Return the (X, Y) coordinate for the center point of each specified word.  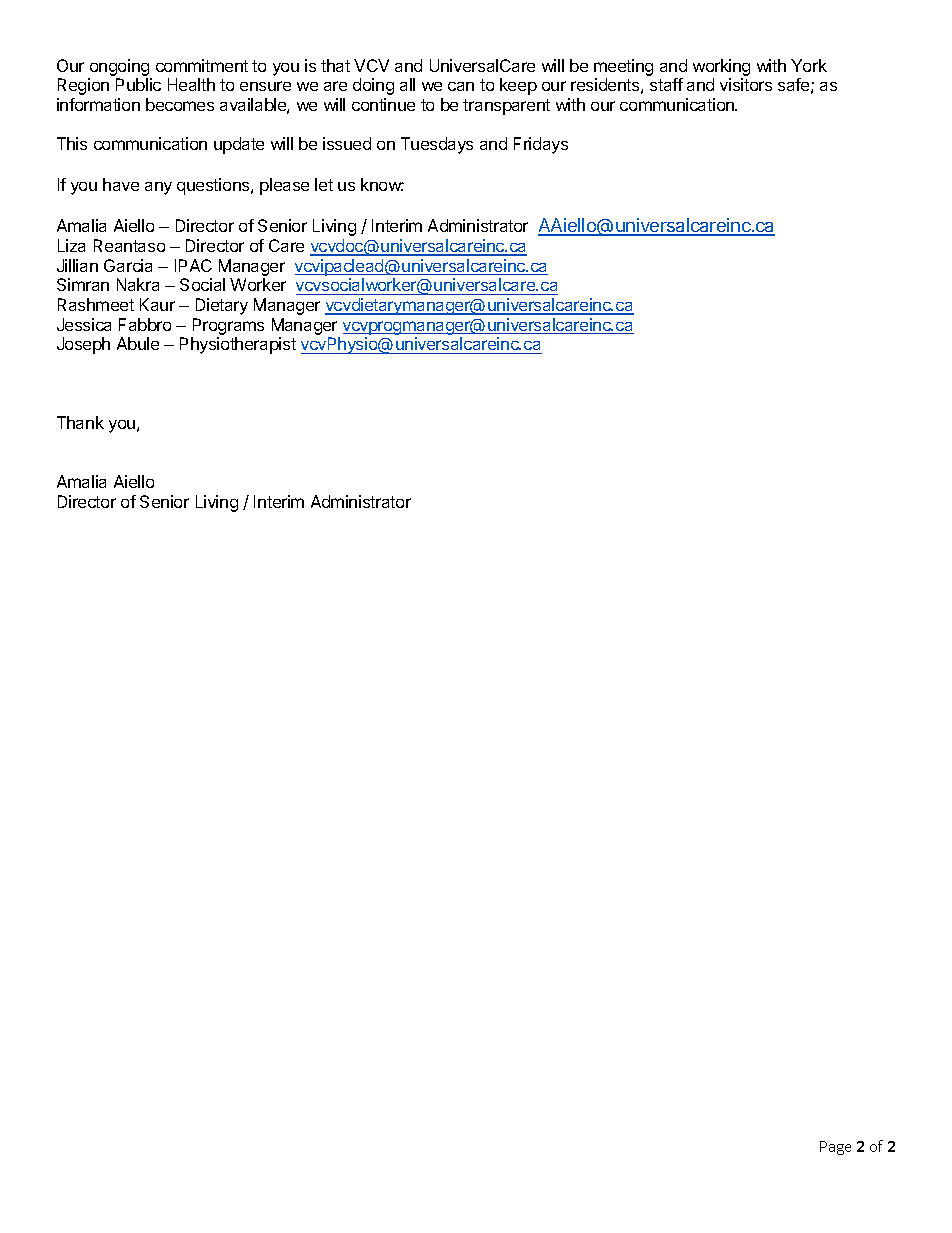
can (461, 86)
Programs (228, 326)
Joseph (83, 345)
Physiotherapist (238, 345)
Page (835, 1148)
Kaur (157, 304)
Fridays (541, 145)
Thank (80, 422)
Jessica (84, 324)
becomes (180, 104)
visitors (746, 84)
